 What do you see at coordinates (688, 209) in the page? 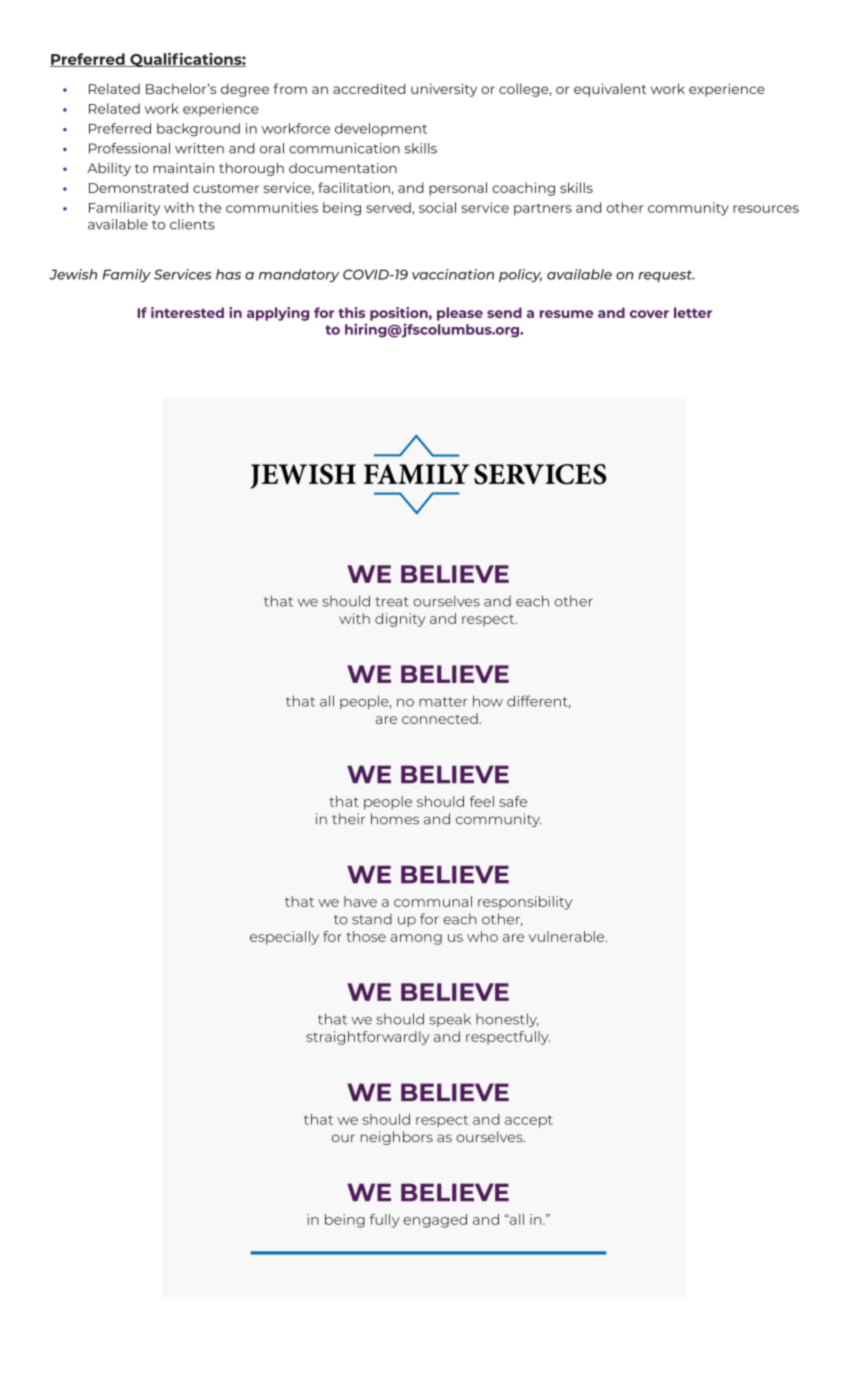
I see `community` at bounding box center [688, 209].
